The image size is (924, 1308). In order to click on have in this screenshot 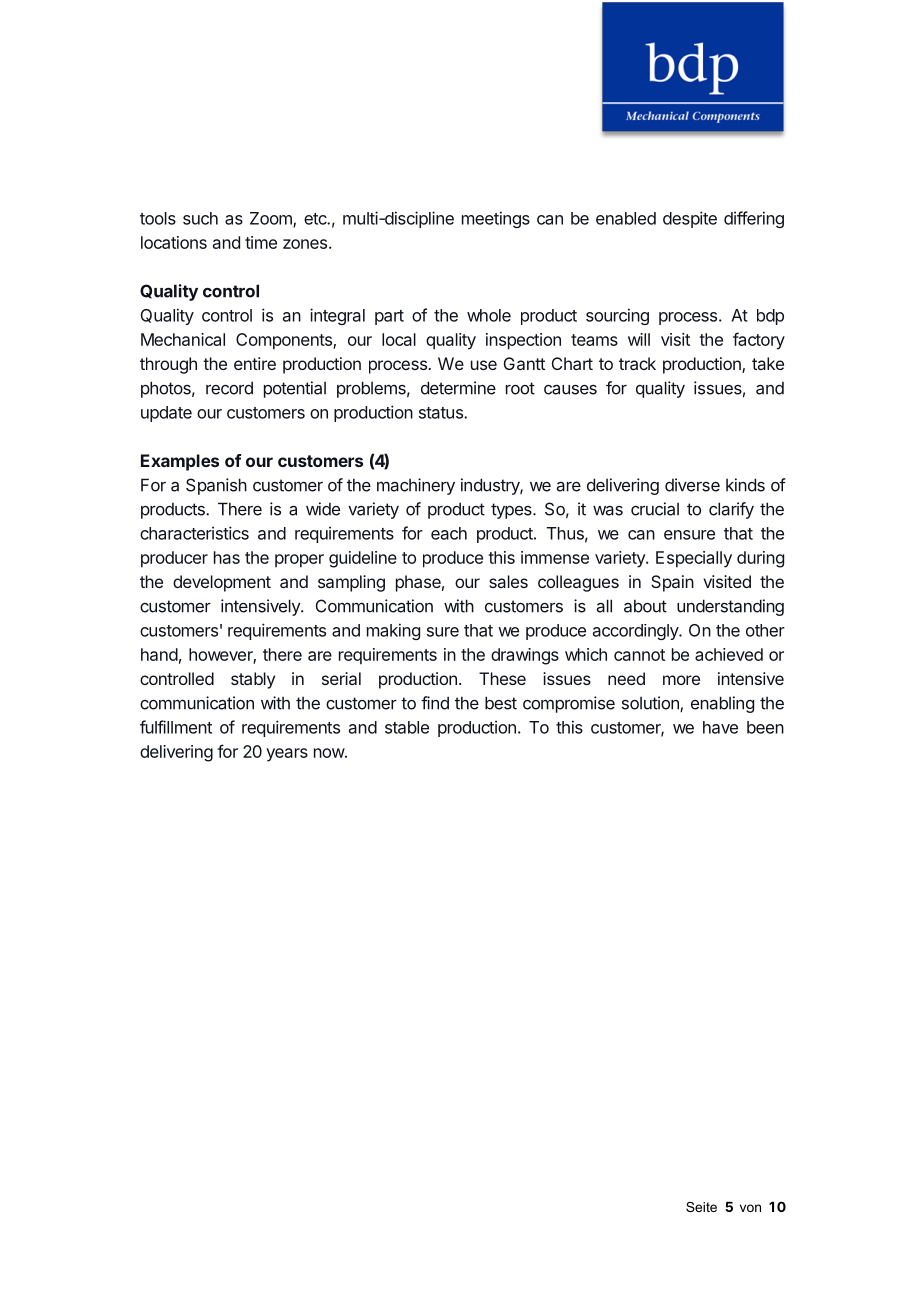, I will do `click(720, 727)`.
